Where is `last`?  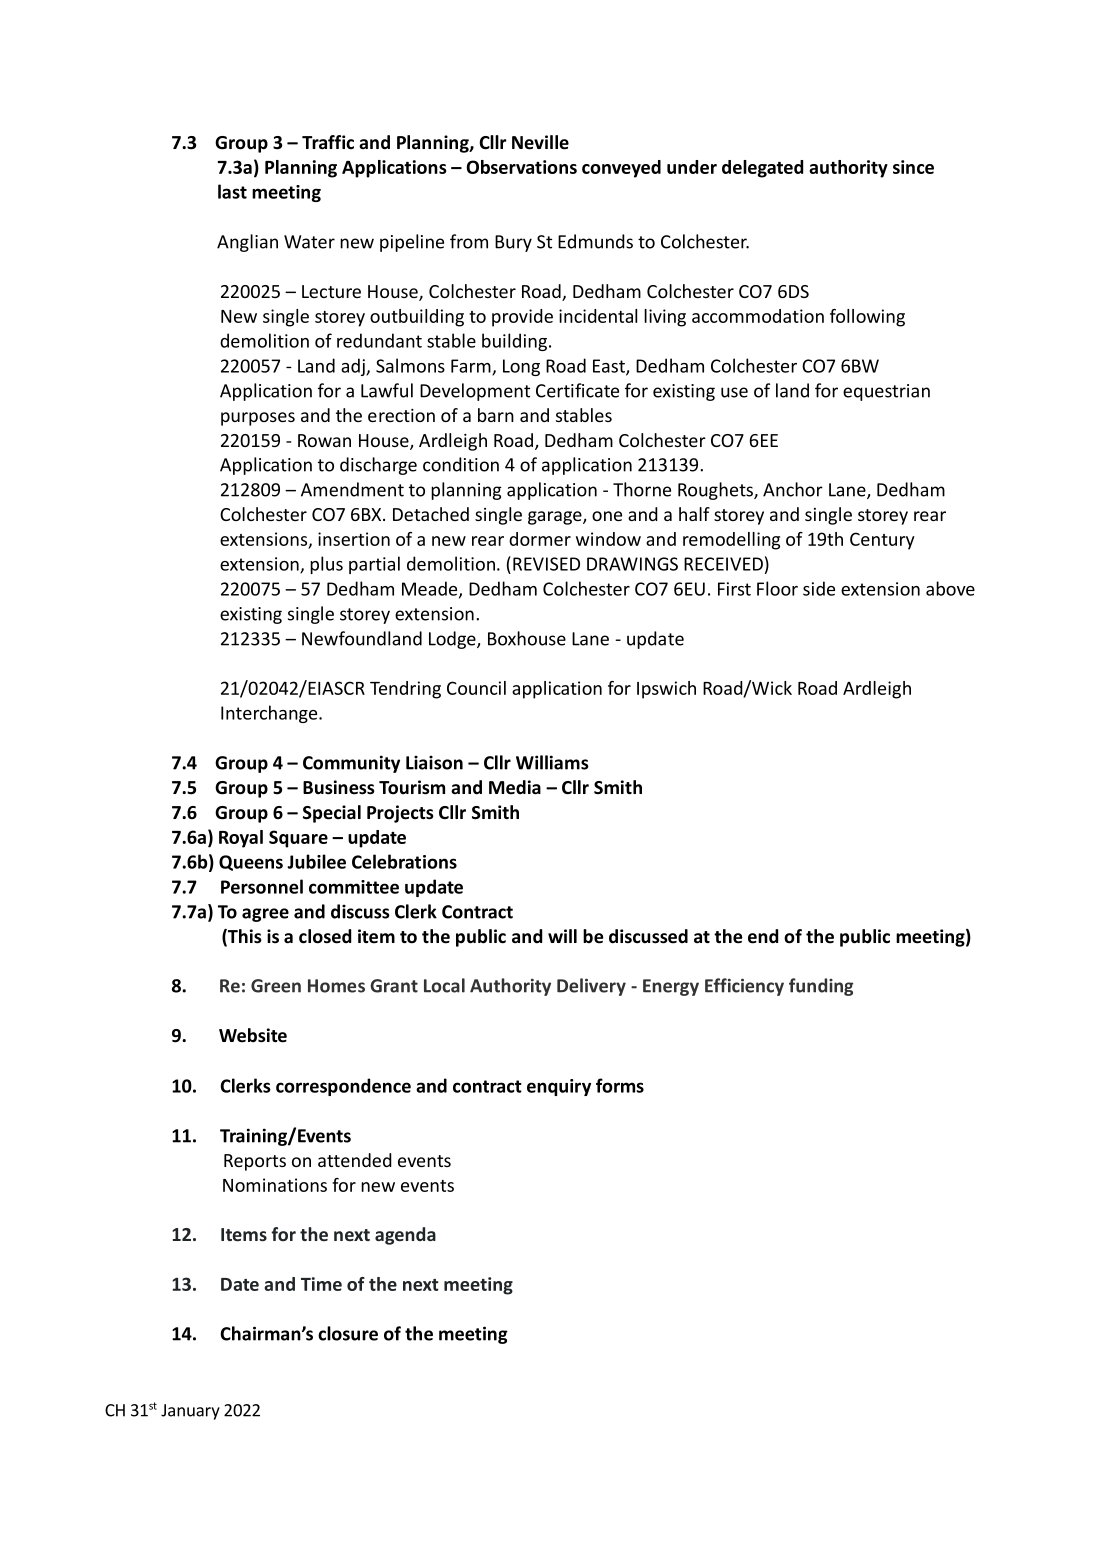 last is located at coordinates (232, 191).
